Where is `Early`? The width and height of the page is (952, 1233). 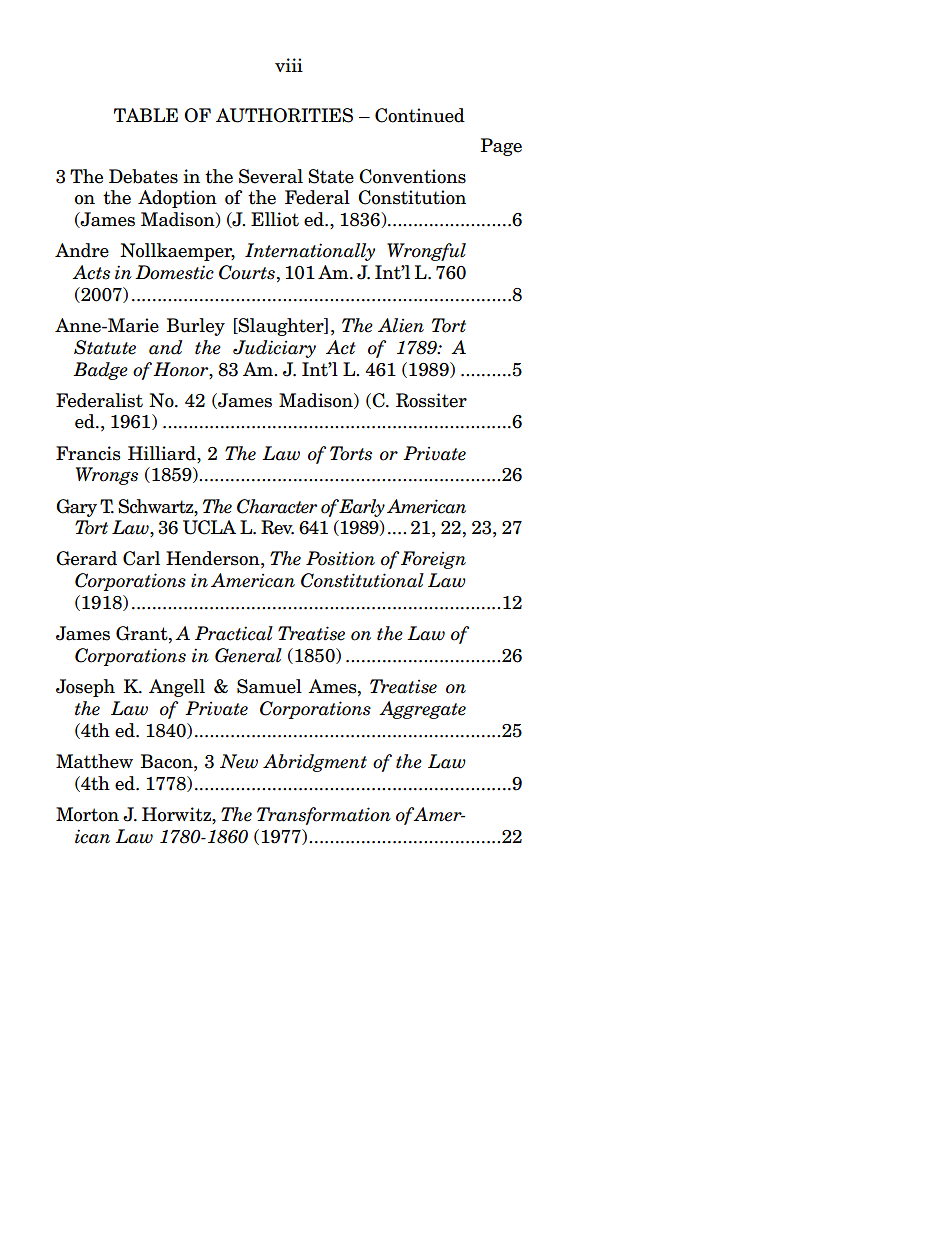
Early is located at coordinates (362, 508).
